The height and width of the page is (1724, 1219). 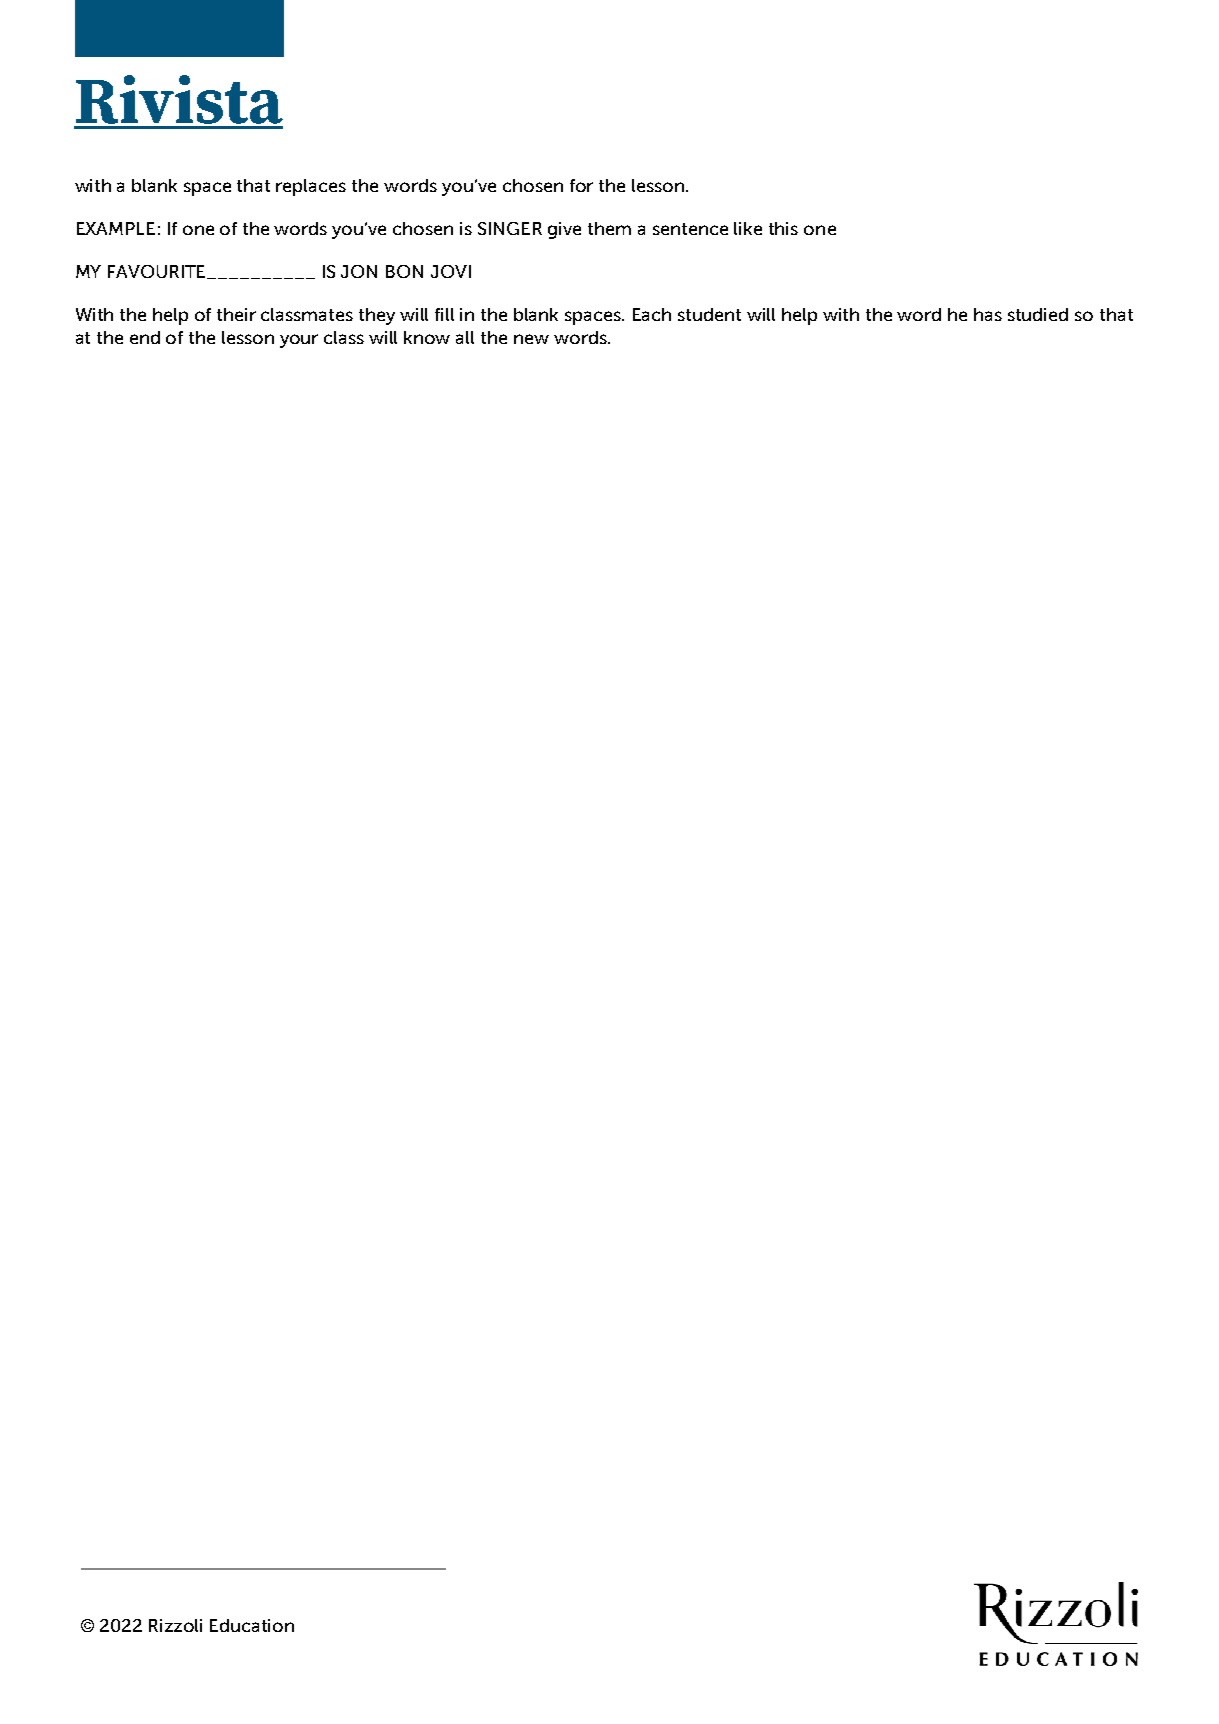 What do you see at coordinates (531, 339) in the page?
I see `new` at bounding box center [531, 339].
